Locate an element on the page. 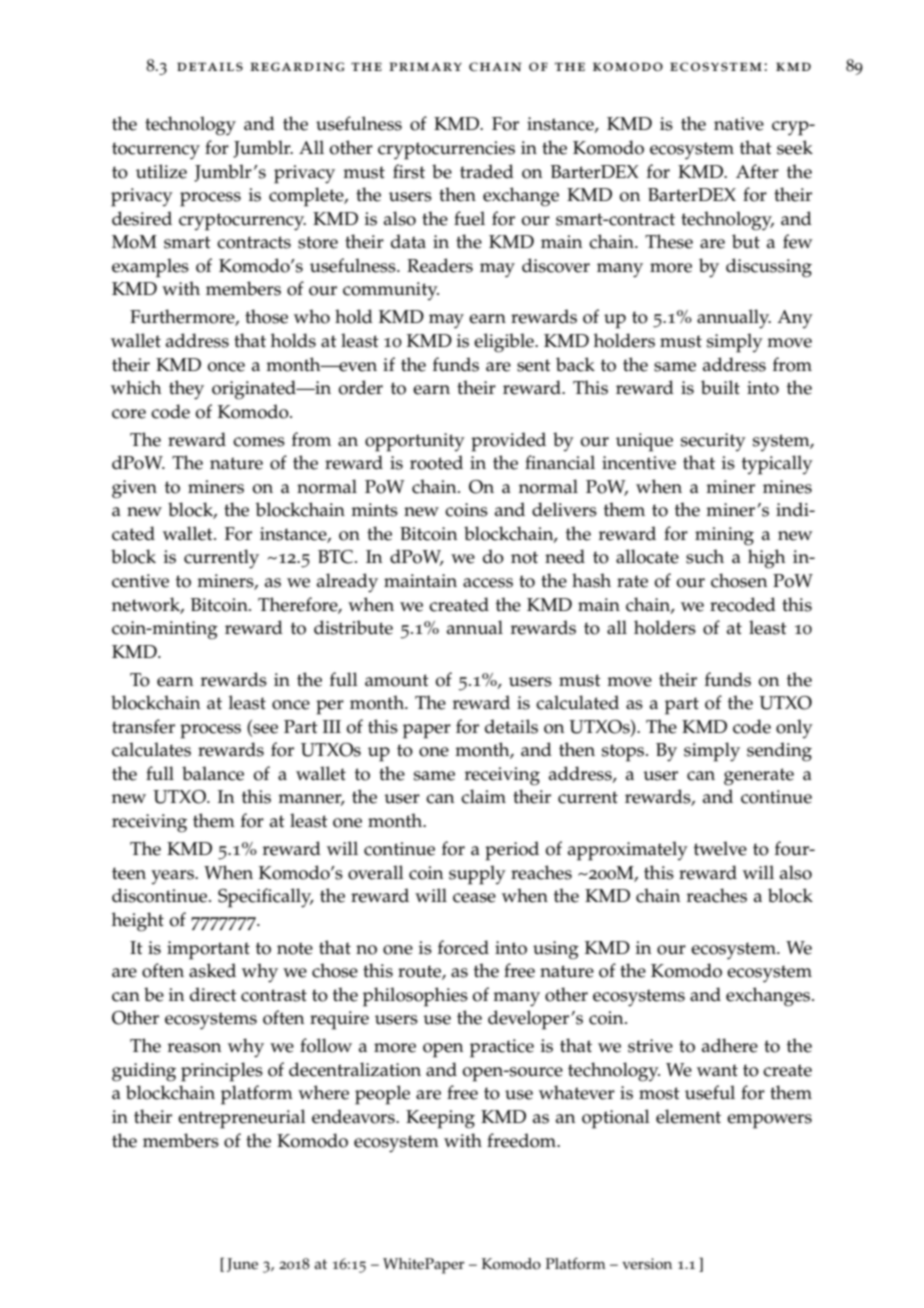 The width and height of the image is (924, 1308). primary is located at coordinates (425, 66).
